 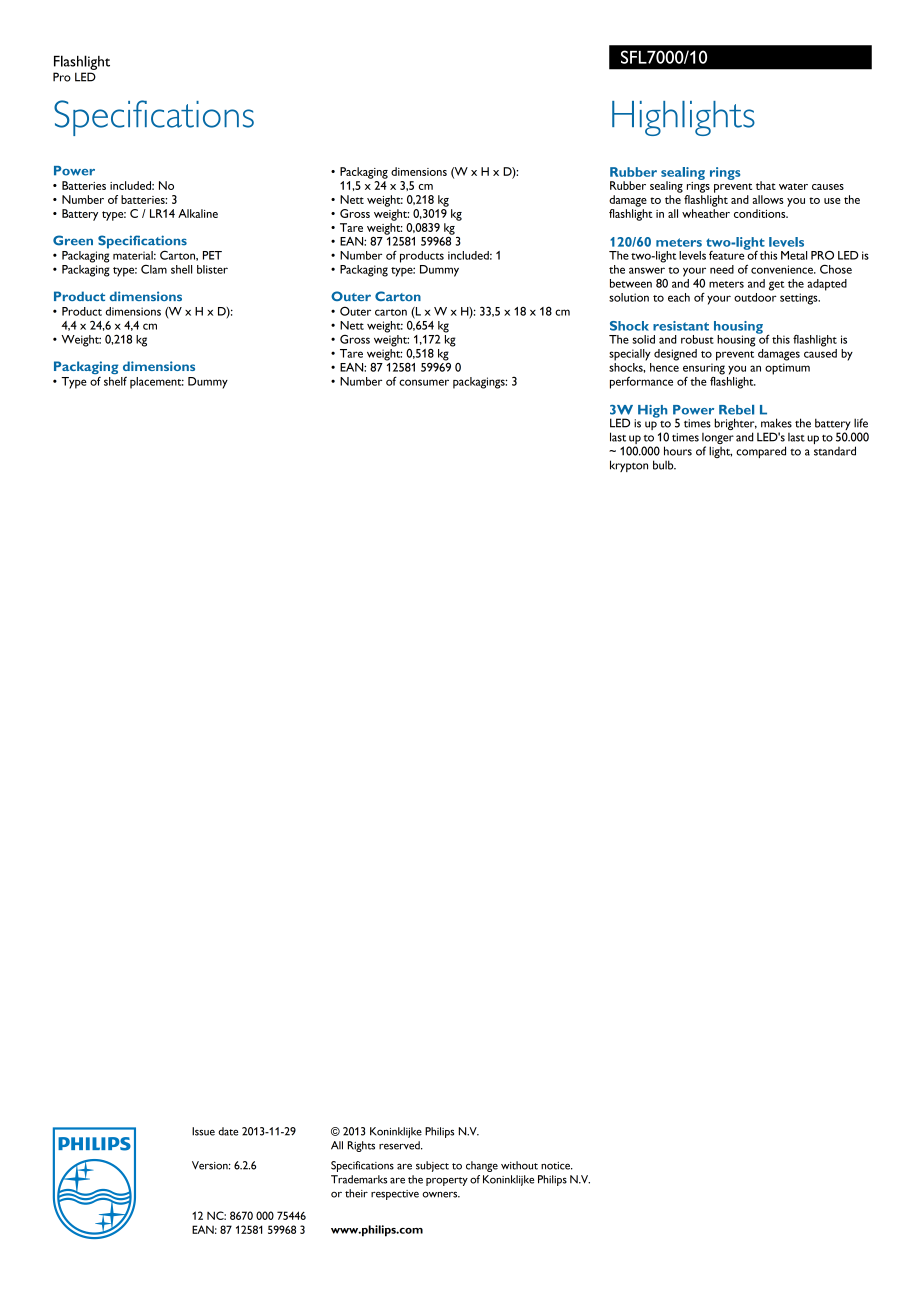 I want to click on property, so click(x=447, y=1181).
